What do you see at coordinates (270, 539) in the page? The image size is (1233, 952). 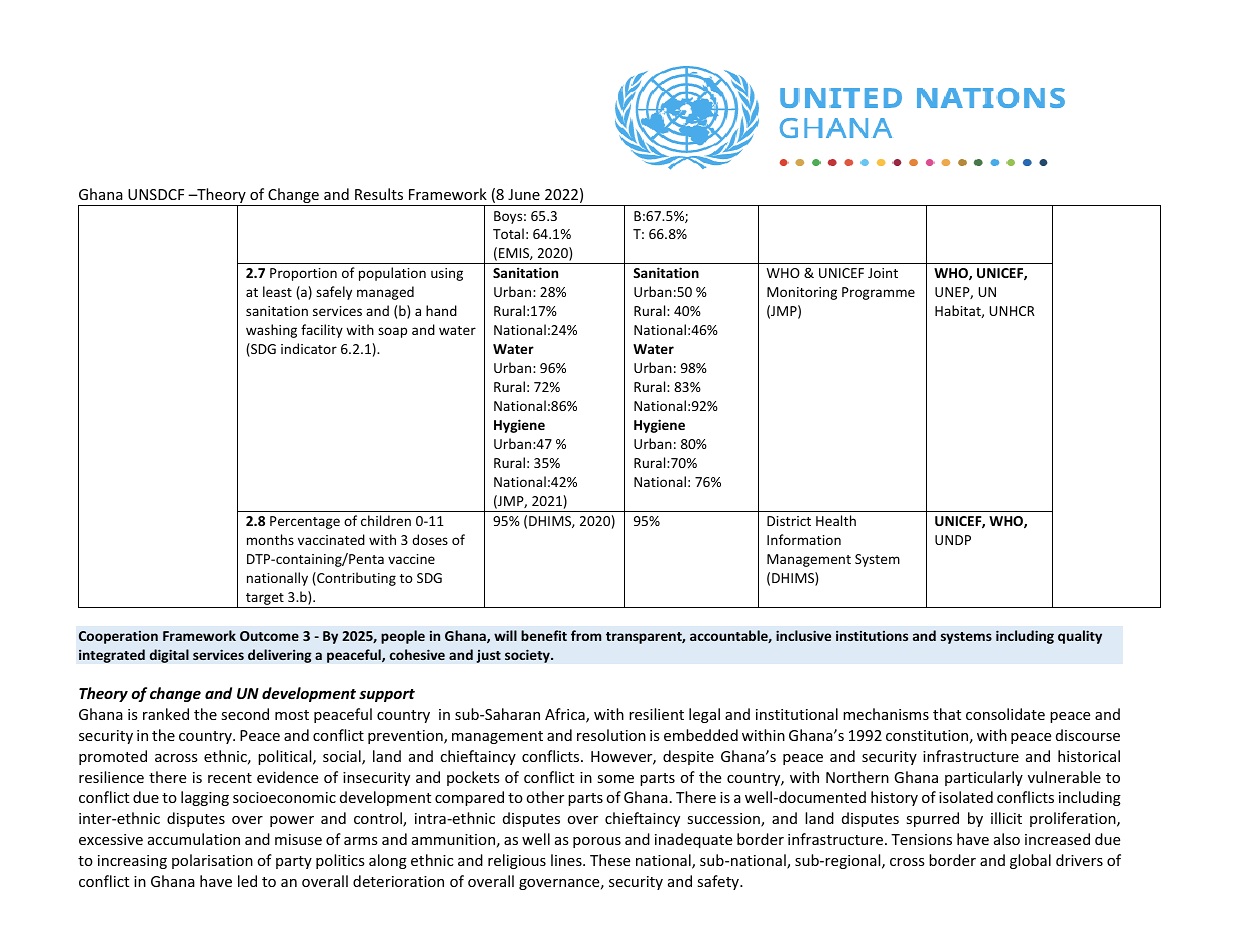 I see `months` at bounding box center [270, 539].
